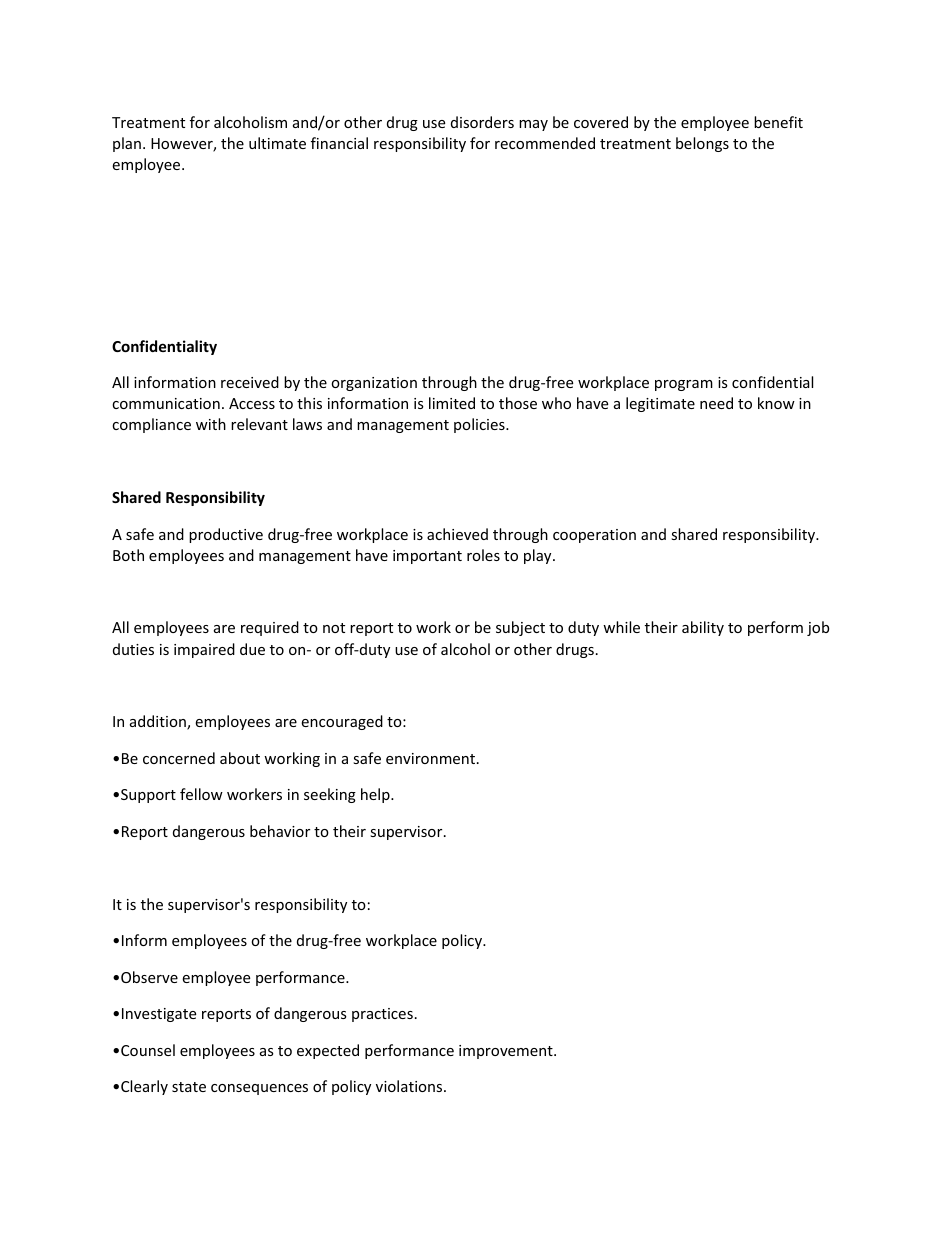 This document has width=952, height=1233. I want to click on belongs, so click(702, 144).
